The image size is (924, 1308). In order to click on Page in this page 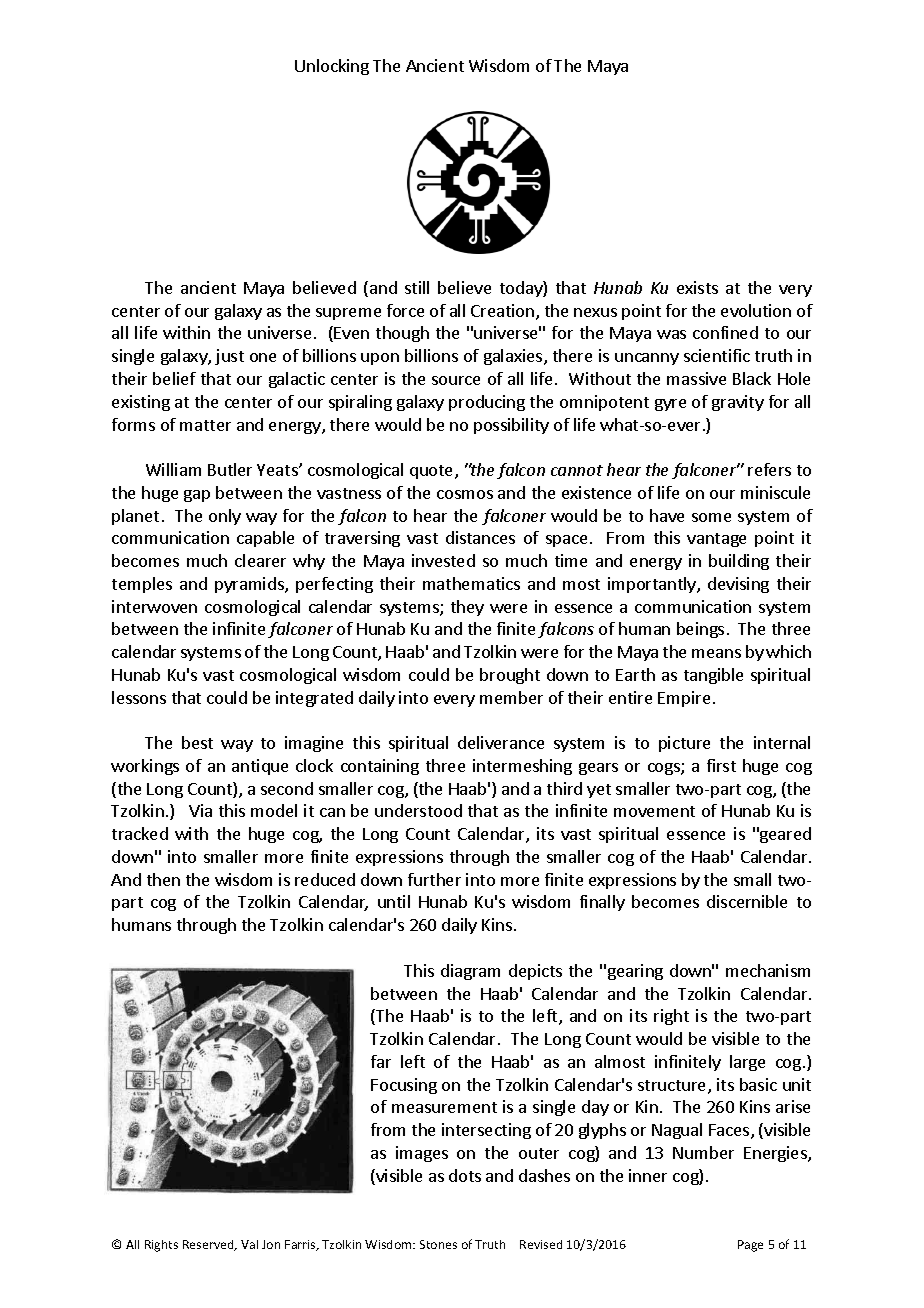, I will do `click(750, 1246)`.
